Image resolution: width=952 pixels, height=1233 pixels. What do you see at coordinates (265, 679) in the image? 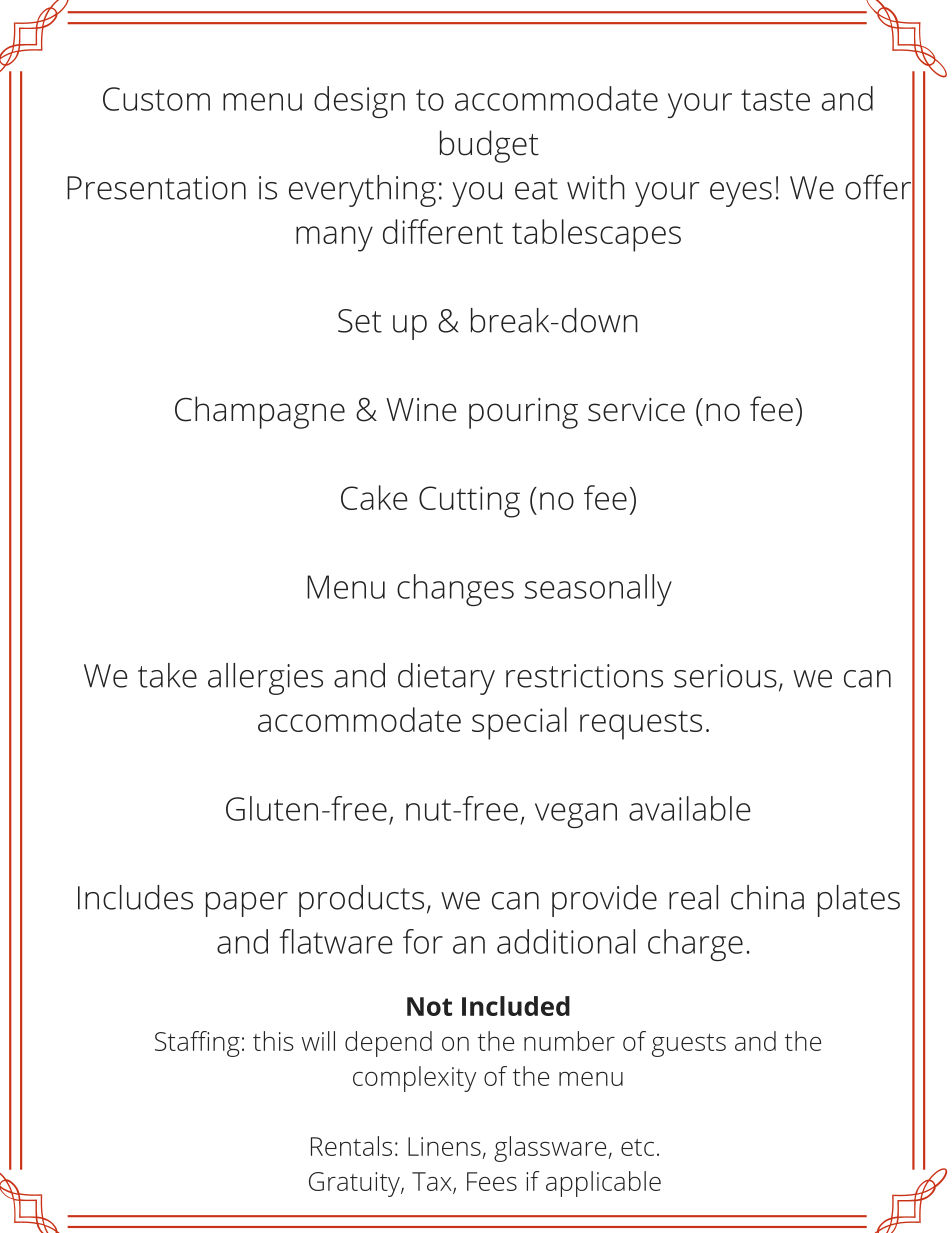
I see `allergies` at bounding box center [265, 679].
